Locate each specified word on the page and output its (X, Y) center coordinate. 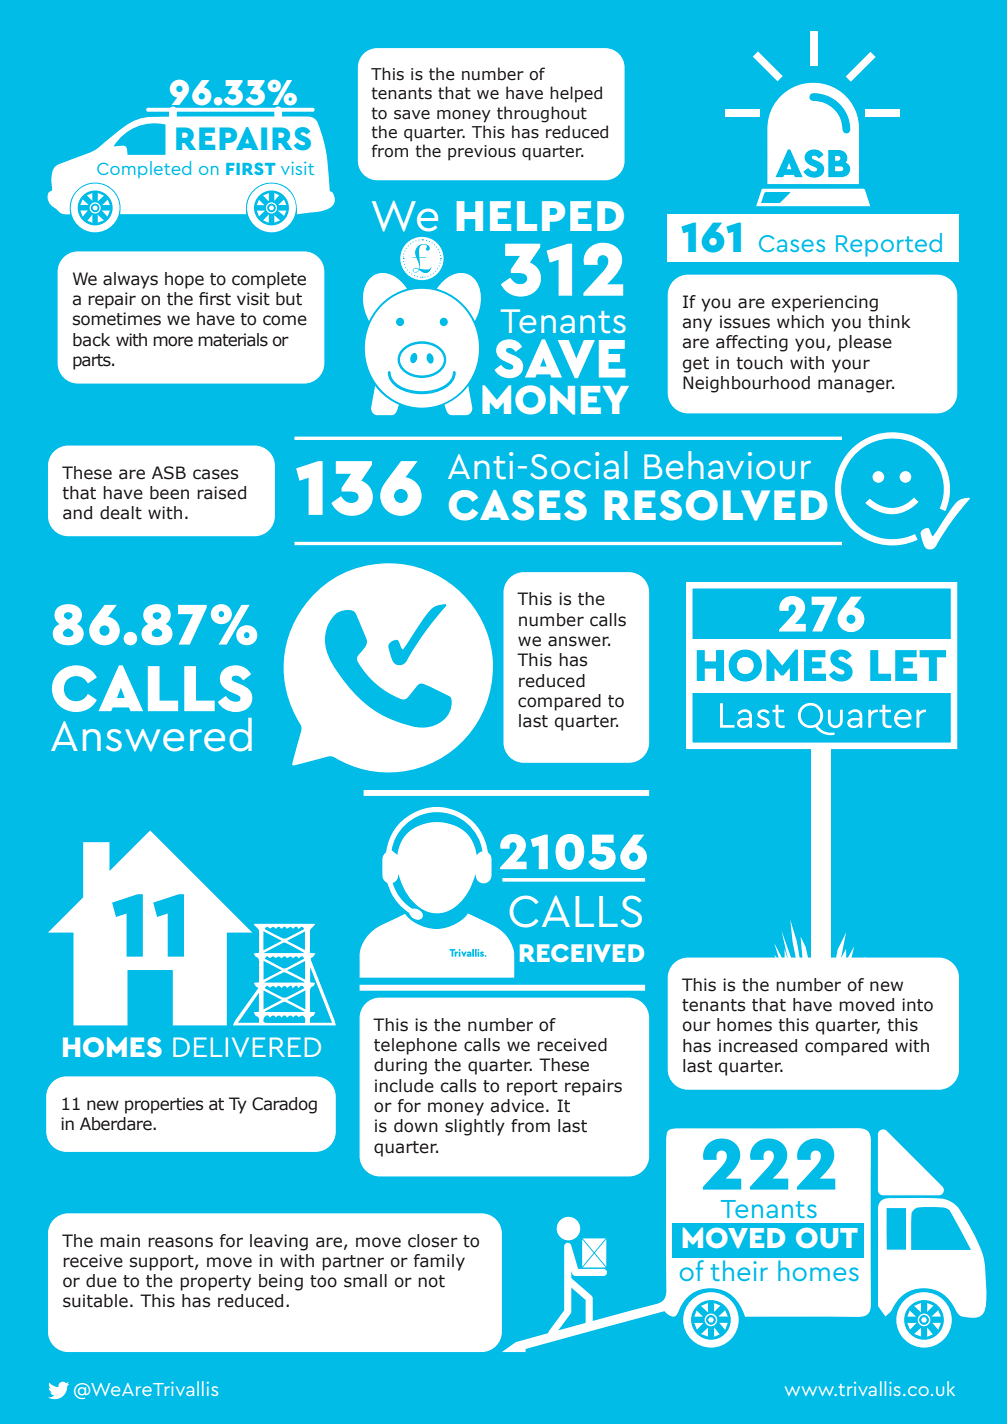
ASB (169, 473)
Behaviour (727, 465)
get (696, 365)
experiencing (824, 303)
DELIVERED (247, 1047)
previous (482, 153)
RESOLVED (716, 505)
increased (758, 1046)
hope (184, 280)
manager (856, 386)
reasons (180, 1242)
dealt (121, 513)
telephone (415, 1046)
